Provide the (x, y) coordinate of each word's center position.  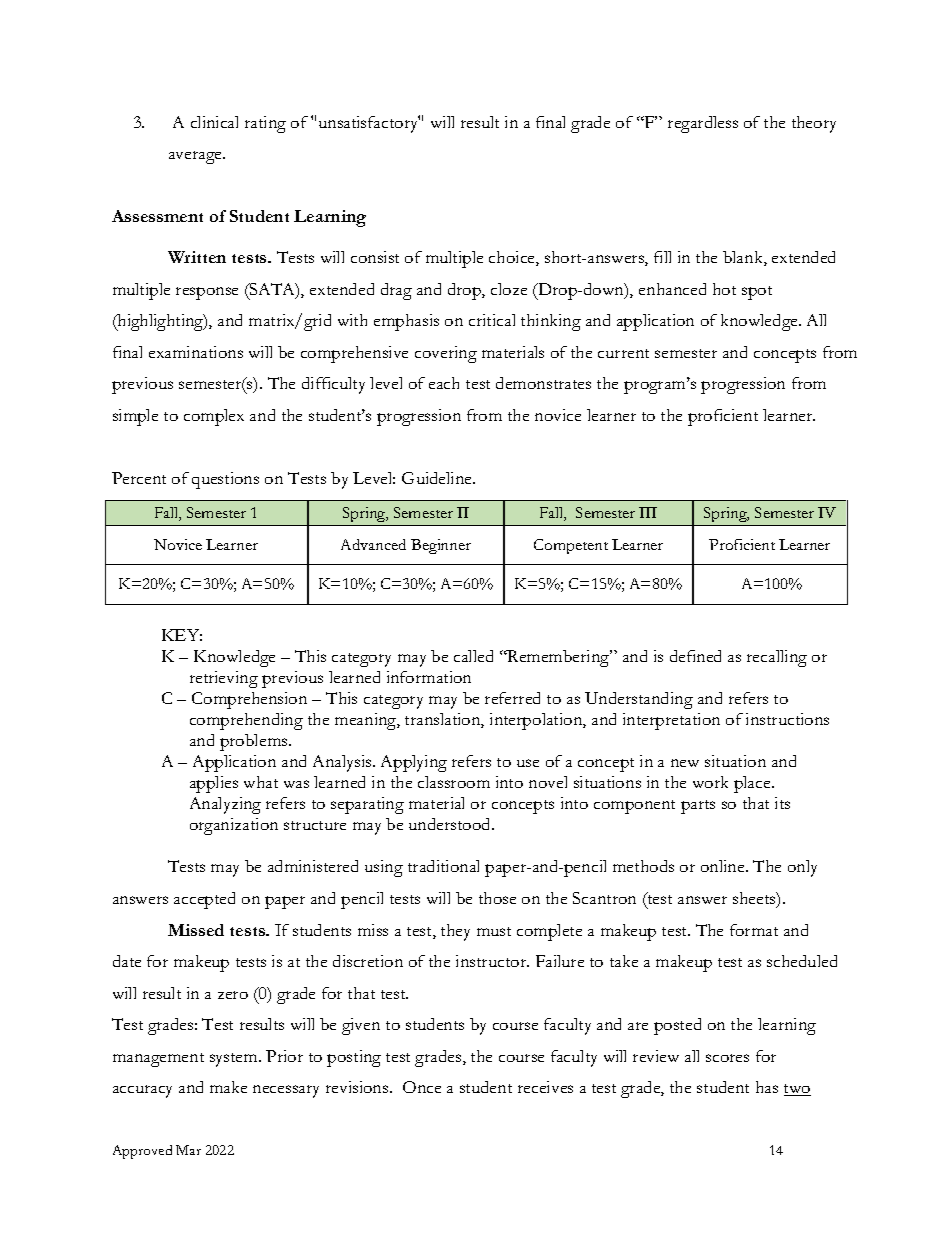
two (797, 1090)
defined (695, 656)
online (724, 866)
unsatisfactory (369, 124)
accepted (204, 900)
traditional (443, 866)
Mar (188, 1150)
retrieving (224, 679)
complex (214, 417)
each (444, 383)
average (196, 157)
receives (545, 1087)
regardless (703, 124)
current (623, 353)
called (473, 656)
